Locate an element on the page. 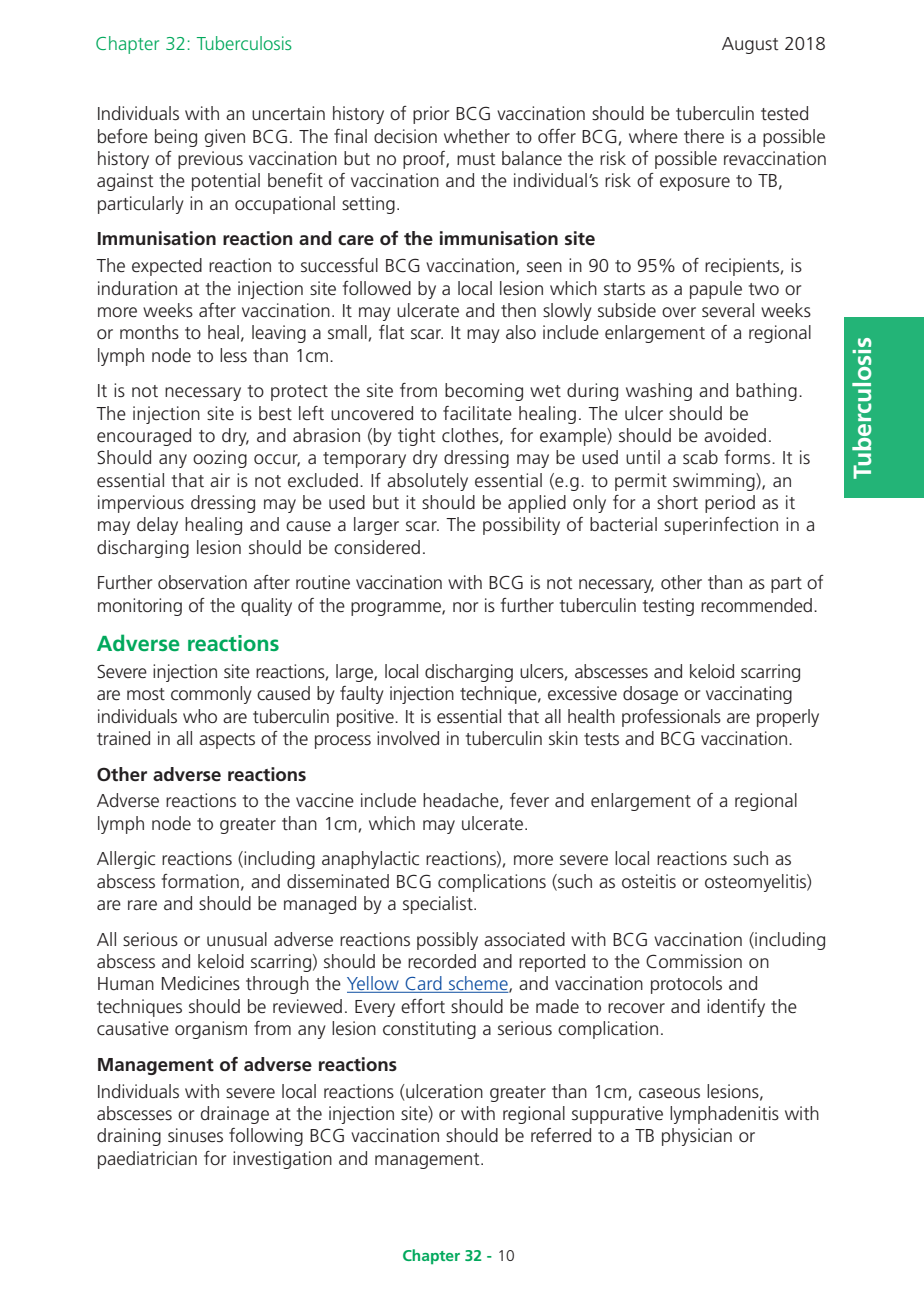 This image has width=924, height=1308. nor is located at coordinates (465, 607).
